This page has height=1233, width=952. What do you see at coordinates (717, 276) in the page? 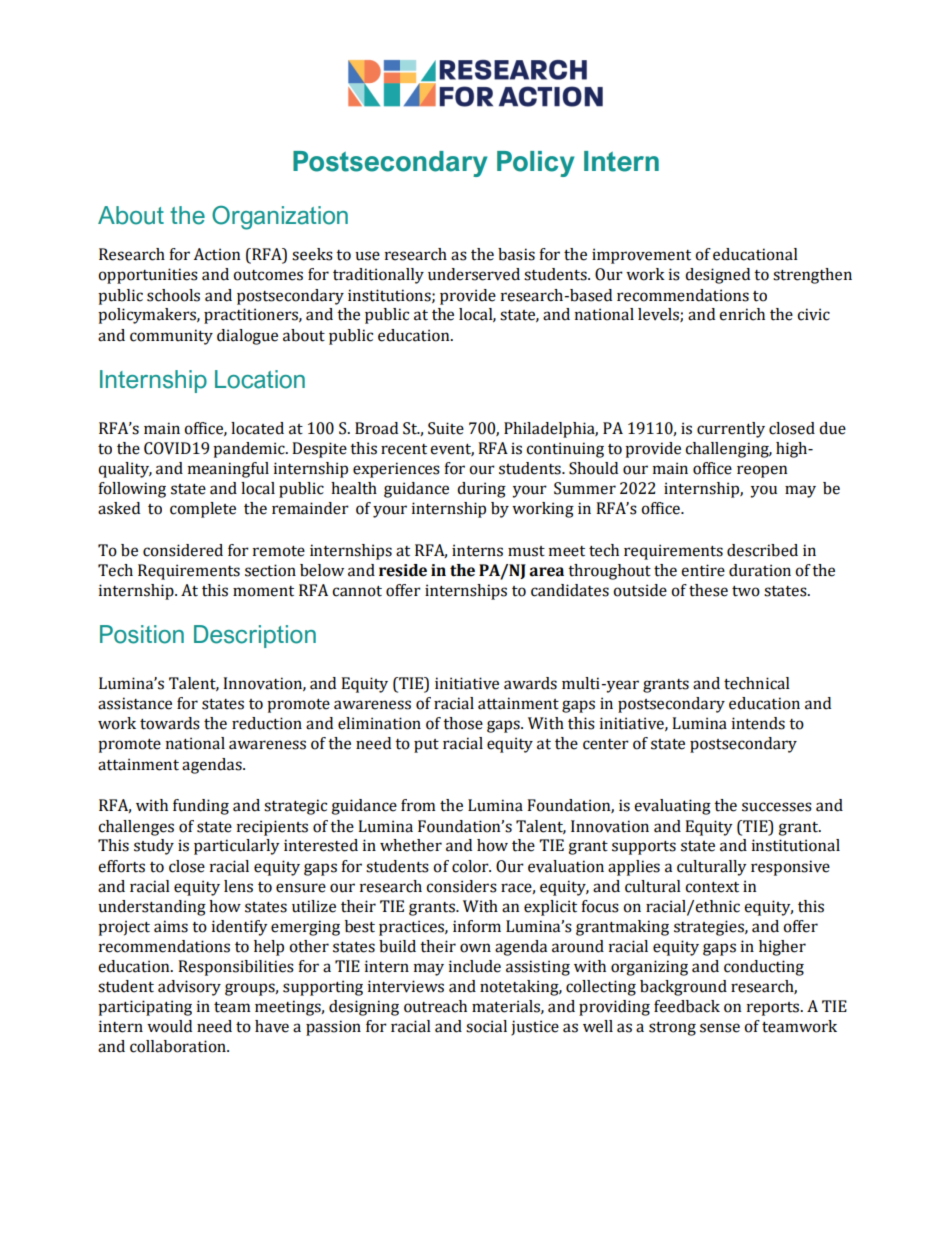
I see `designed` at bounding box center [717, 276].
